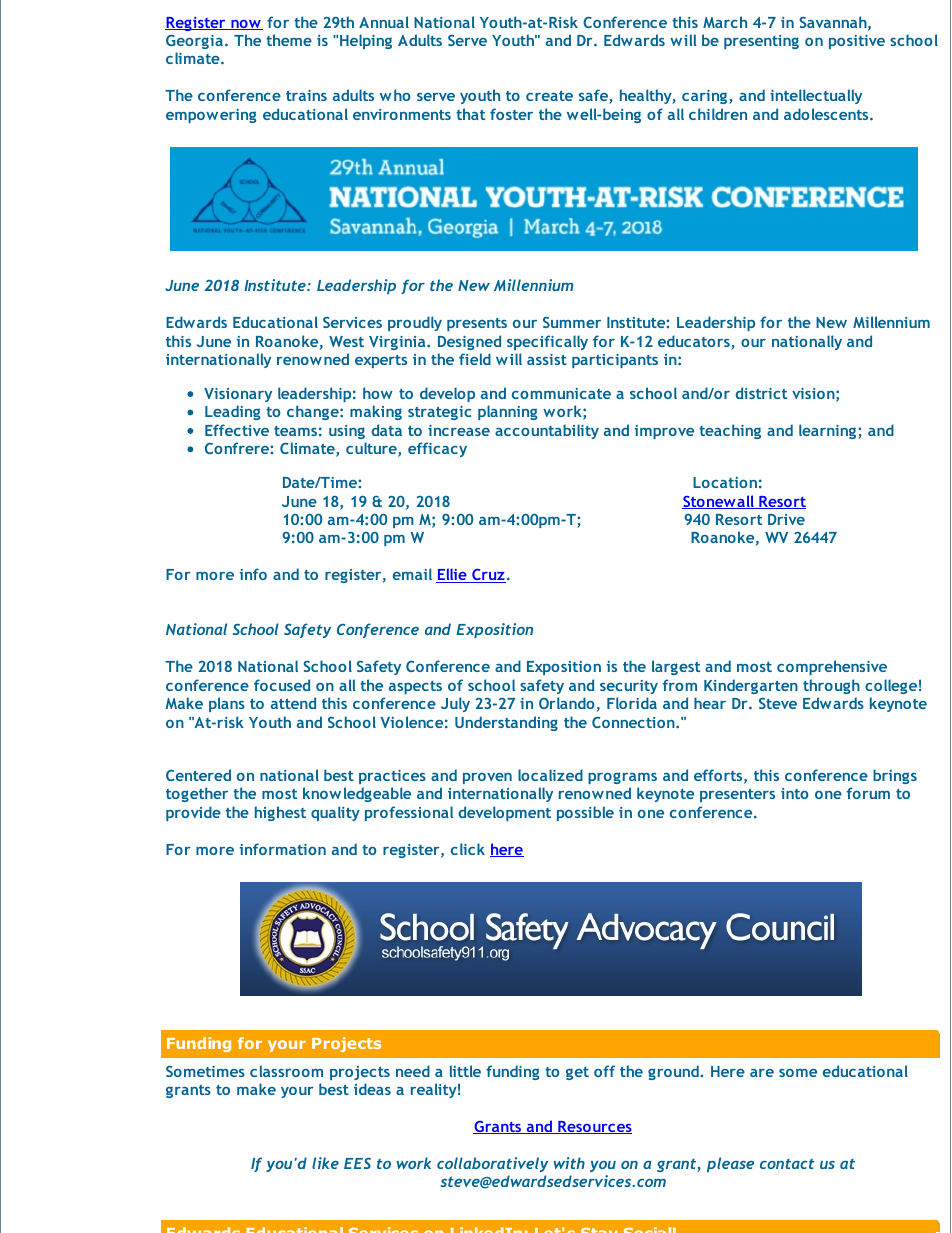  What do you see at coordinates (289, 40) in the screenshot?
I see `theme` at bounding box center [289, 40].
